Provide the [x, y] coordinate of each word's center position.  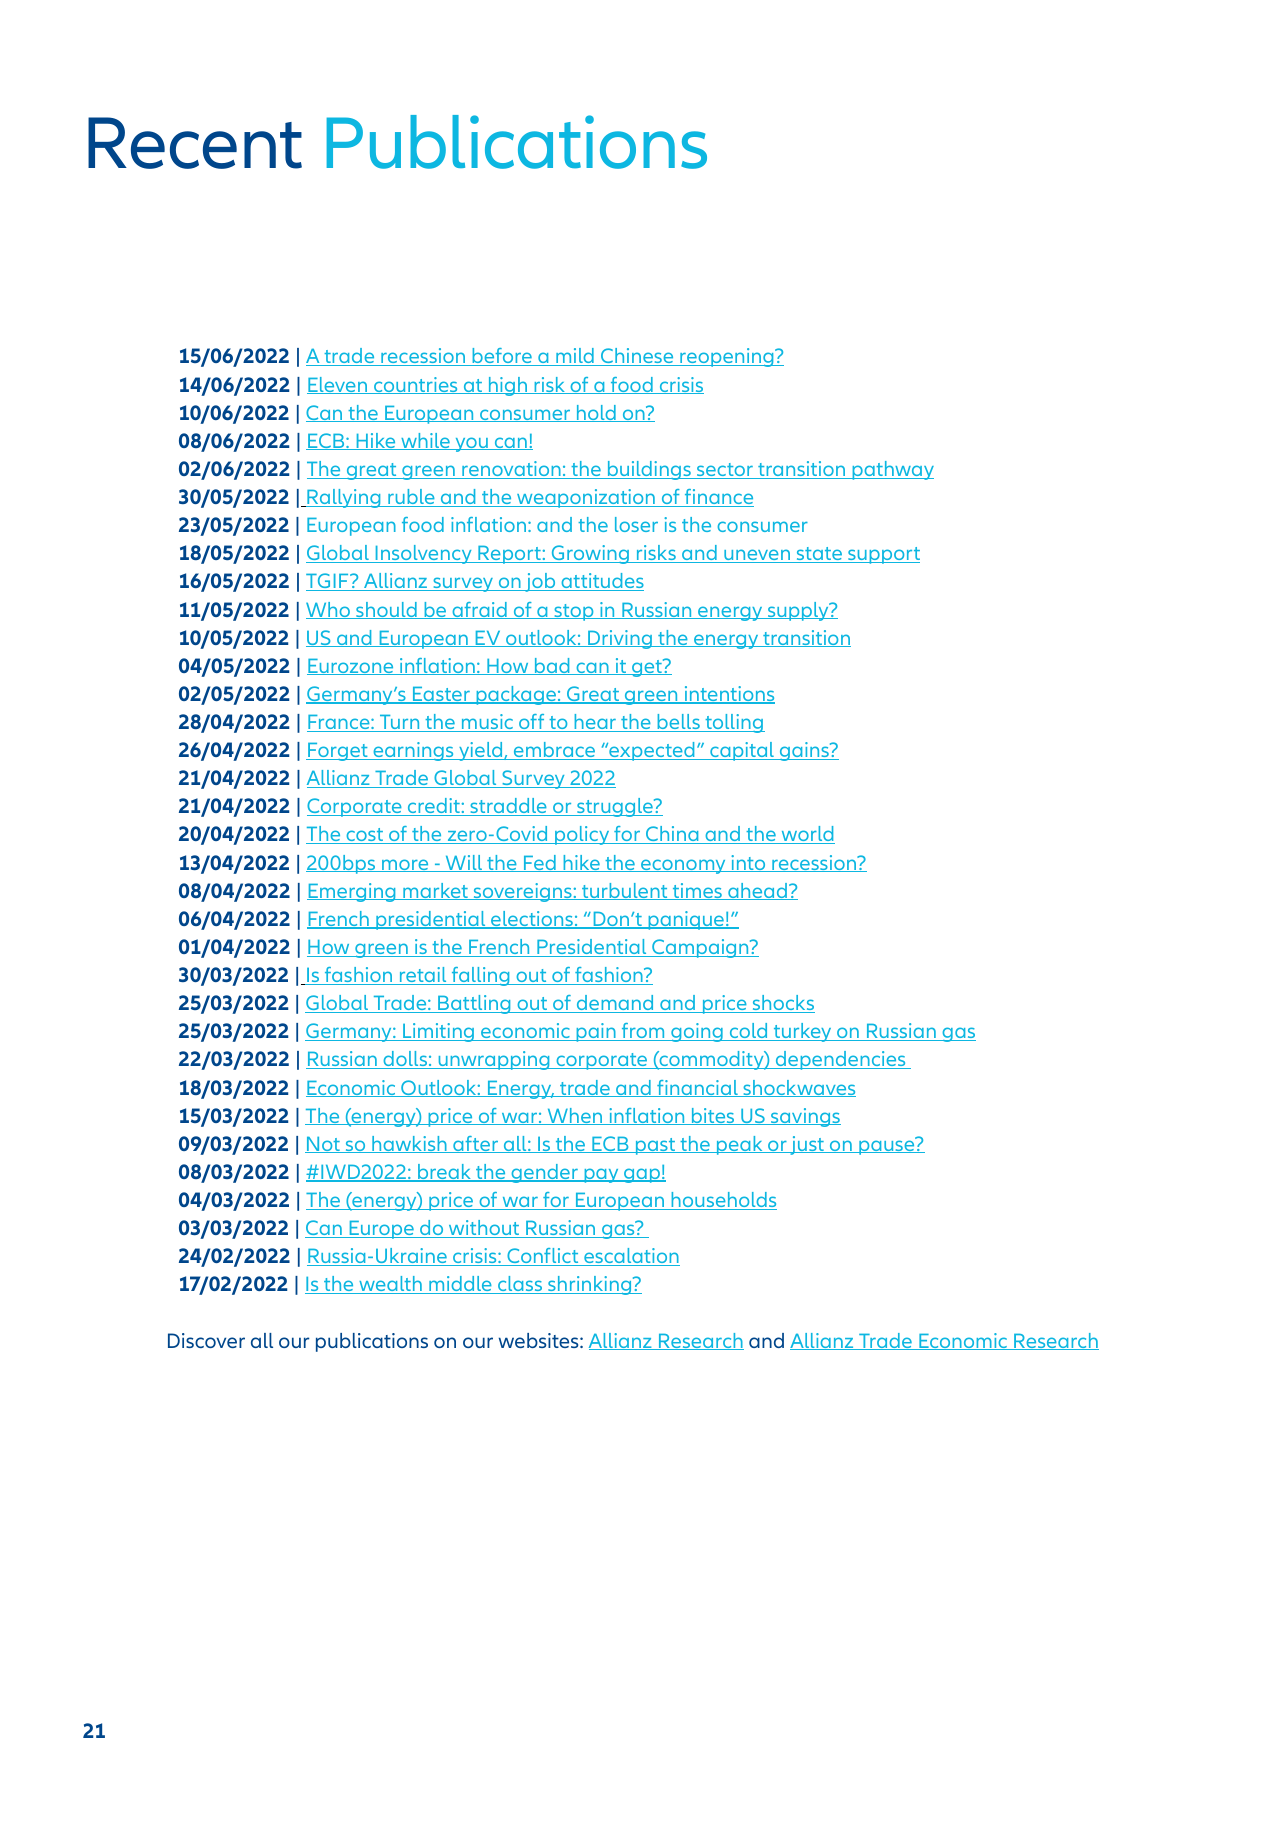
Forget [338, 751]
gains [804, 751]
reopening [727, 357]
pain [596, 1032]
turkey [802, 1032]
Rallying [344, 498]
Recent [195, 143]
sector [725, 471]
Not [323, 1144]
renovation [511, 470]
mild [575, 357]
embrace [554, 751]
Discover [206, 1340]
